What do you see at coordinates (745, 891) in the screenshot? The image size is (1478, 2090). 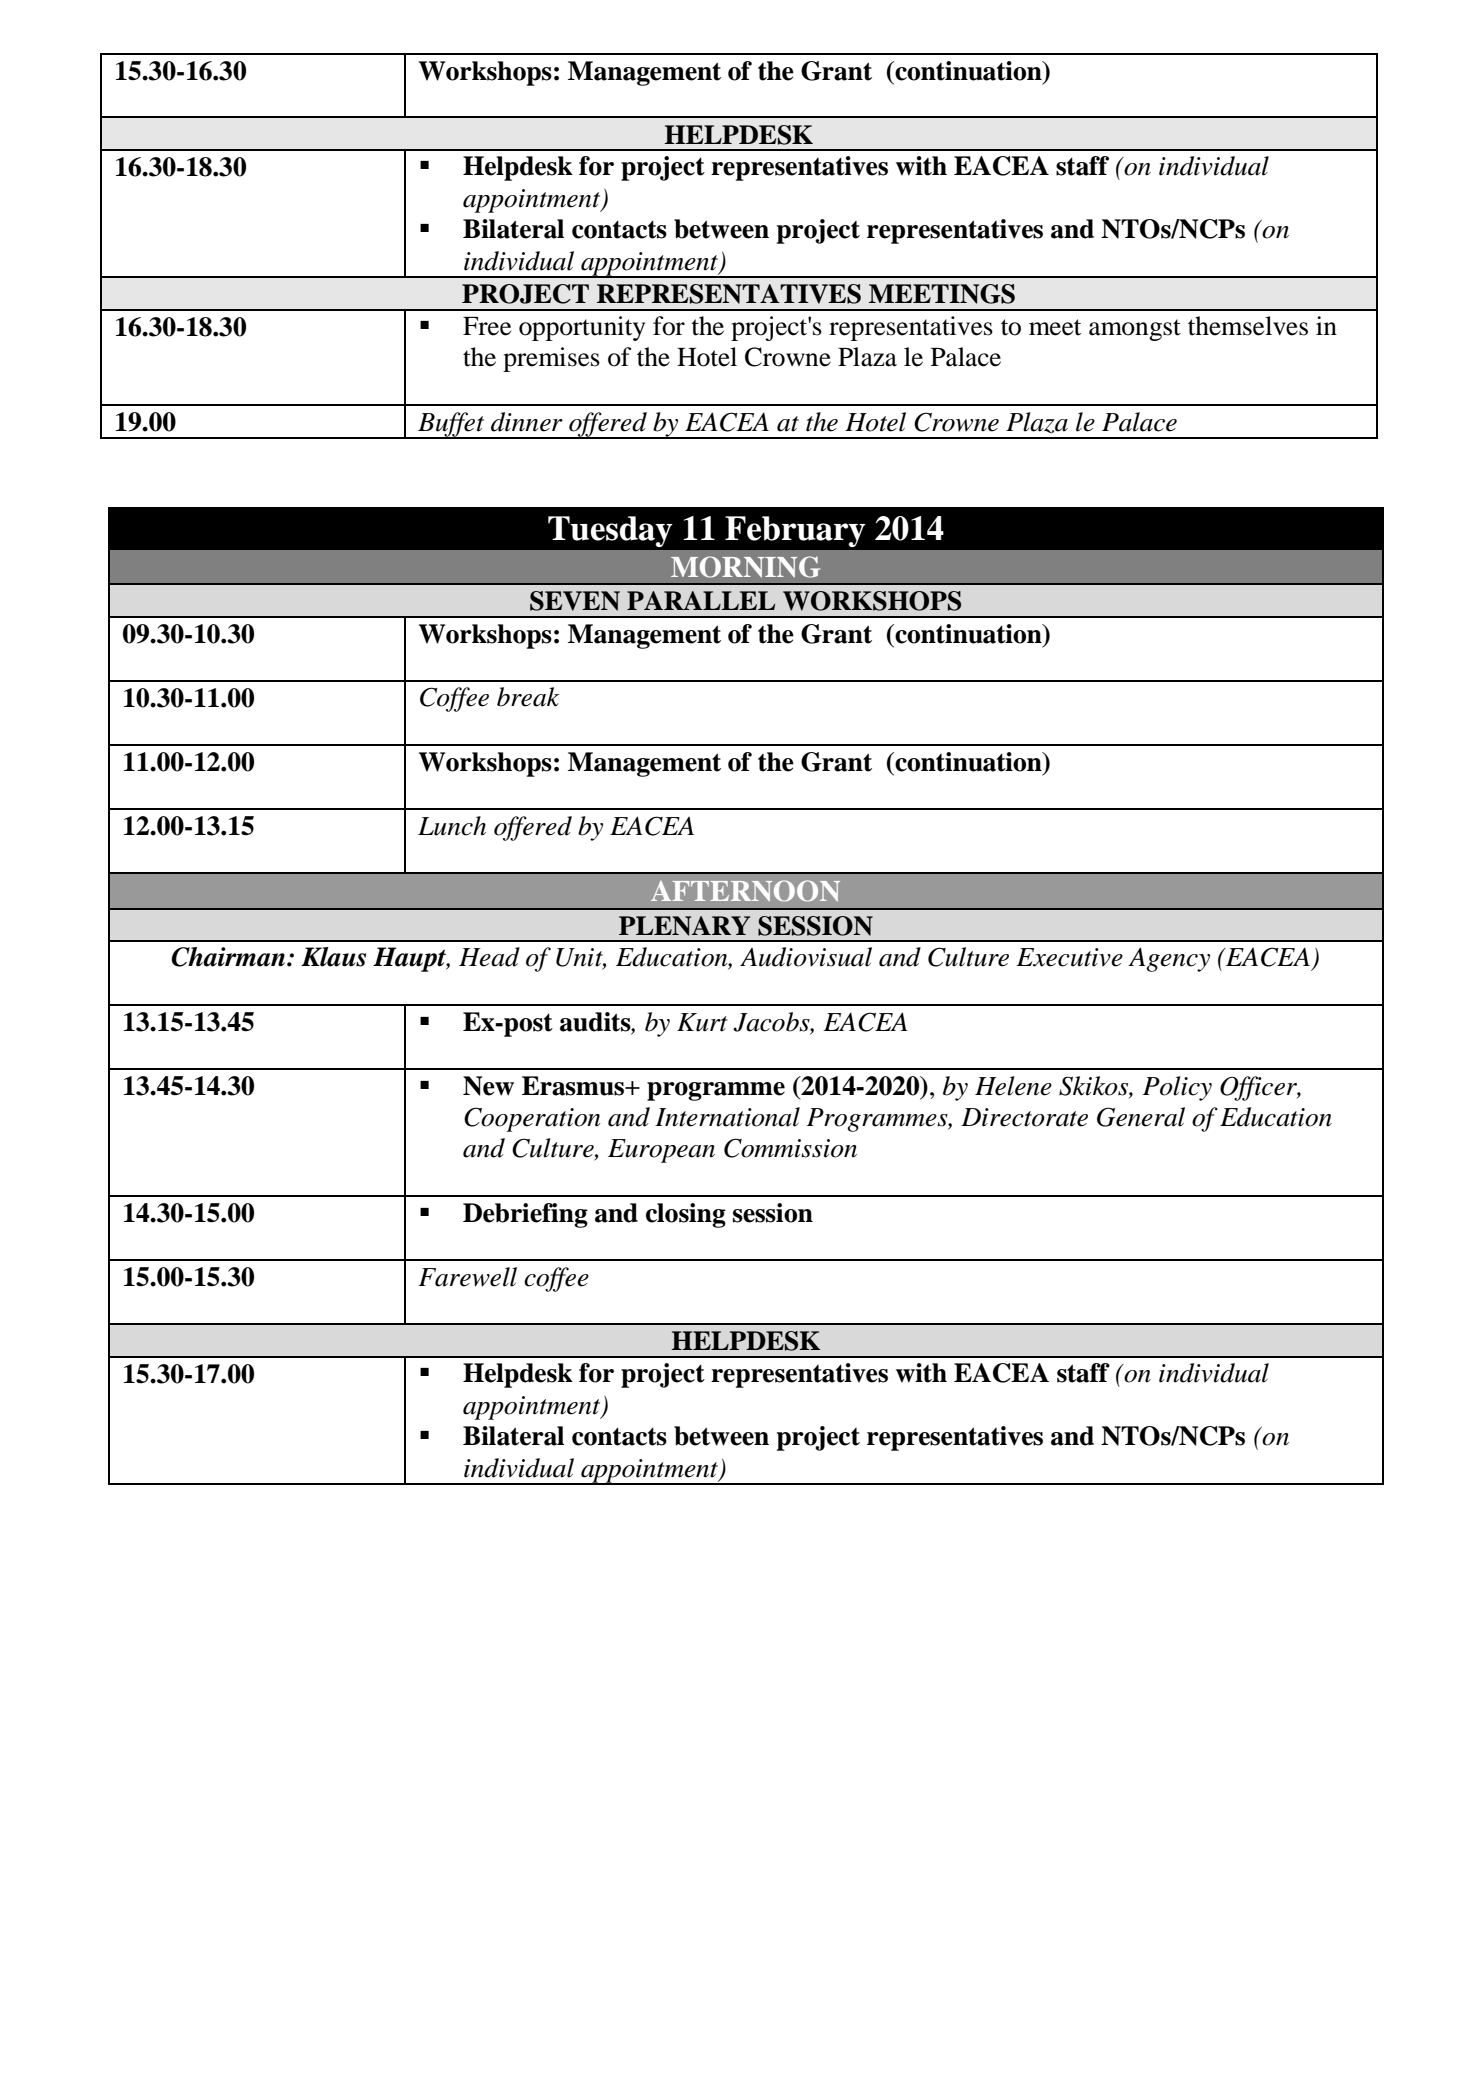 I see `AFTERNOON` at bounding box center [745, 891].
